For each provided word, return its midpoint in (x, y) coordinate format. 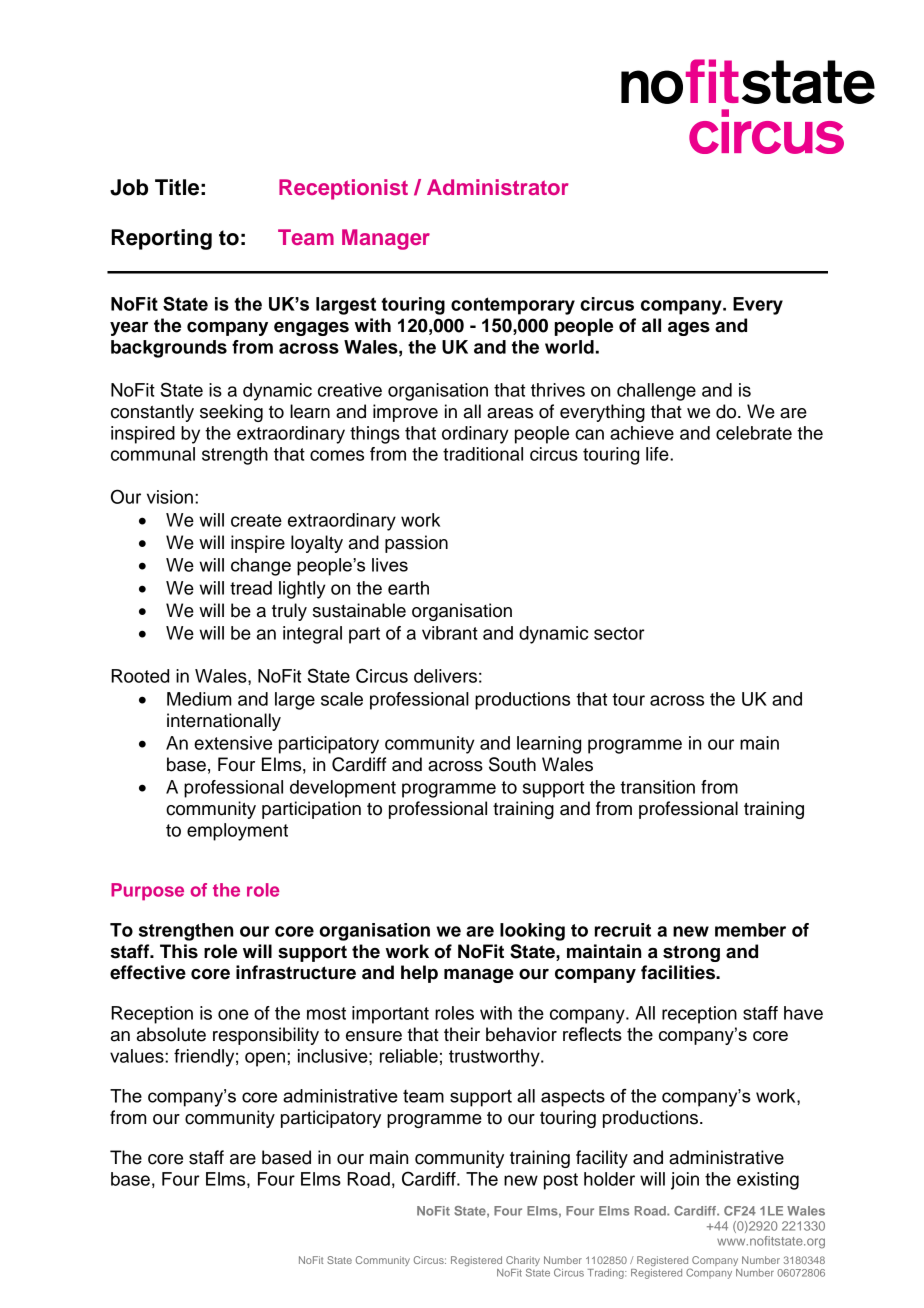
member (750, 930)
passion (416, 544)
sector (619, 633)
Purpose (147, 892)
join (685, 1181)
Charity (523, 1262)
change (261, 567)
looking (532, 932)
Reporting (161, 239)
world (569, 347)
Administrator (498, 187)
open (266, 1059)
